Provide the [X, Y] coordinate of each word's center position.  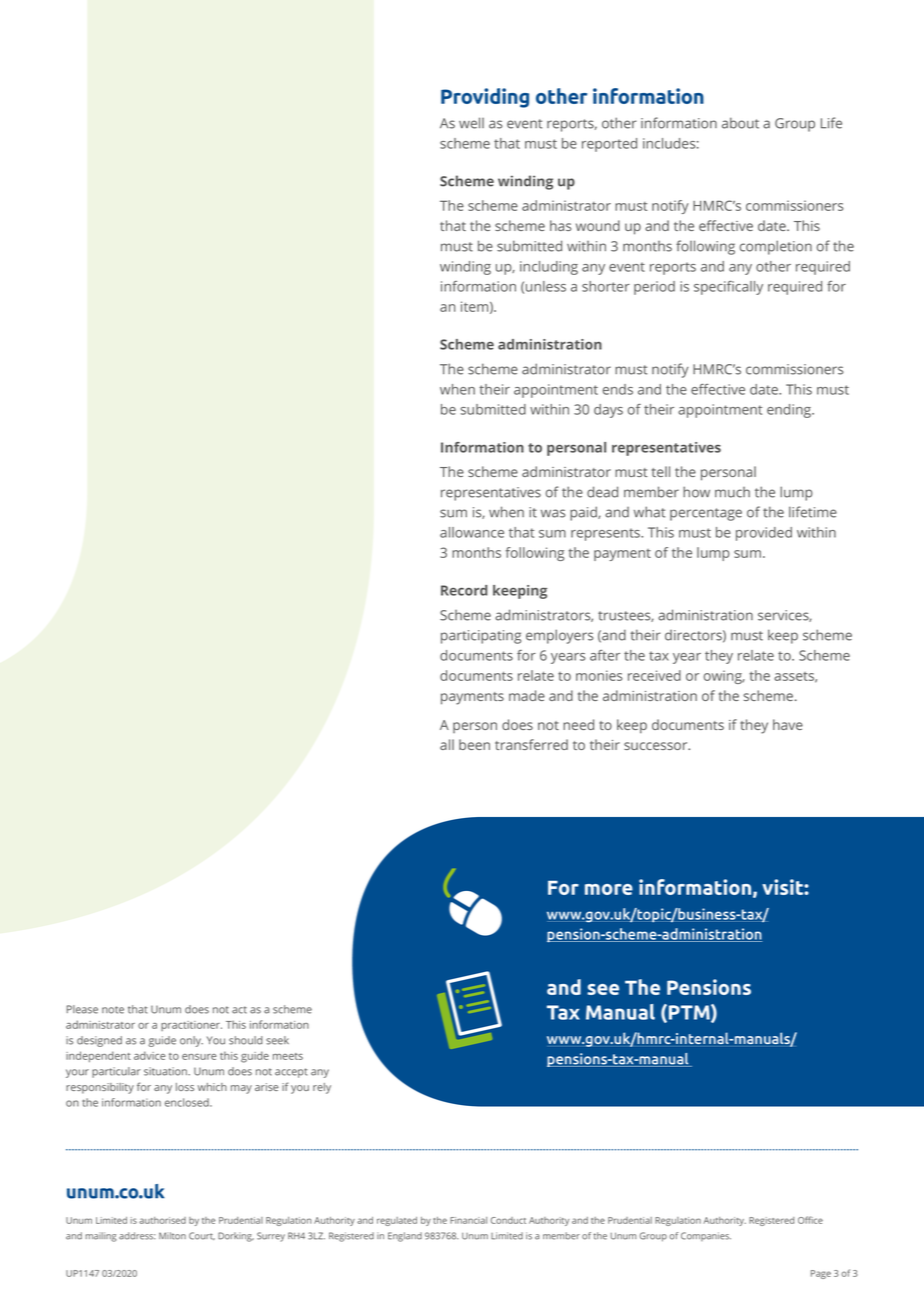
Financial [468, 1220]
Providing [485, 98]
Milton [172, 1236]
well [471, 123]
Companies [706, 1236]
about [740, 123]
